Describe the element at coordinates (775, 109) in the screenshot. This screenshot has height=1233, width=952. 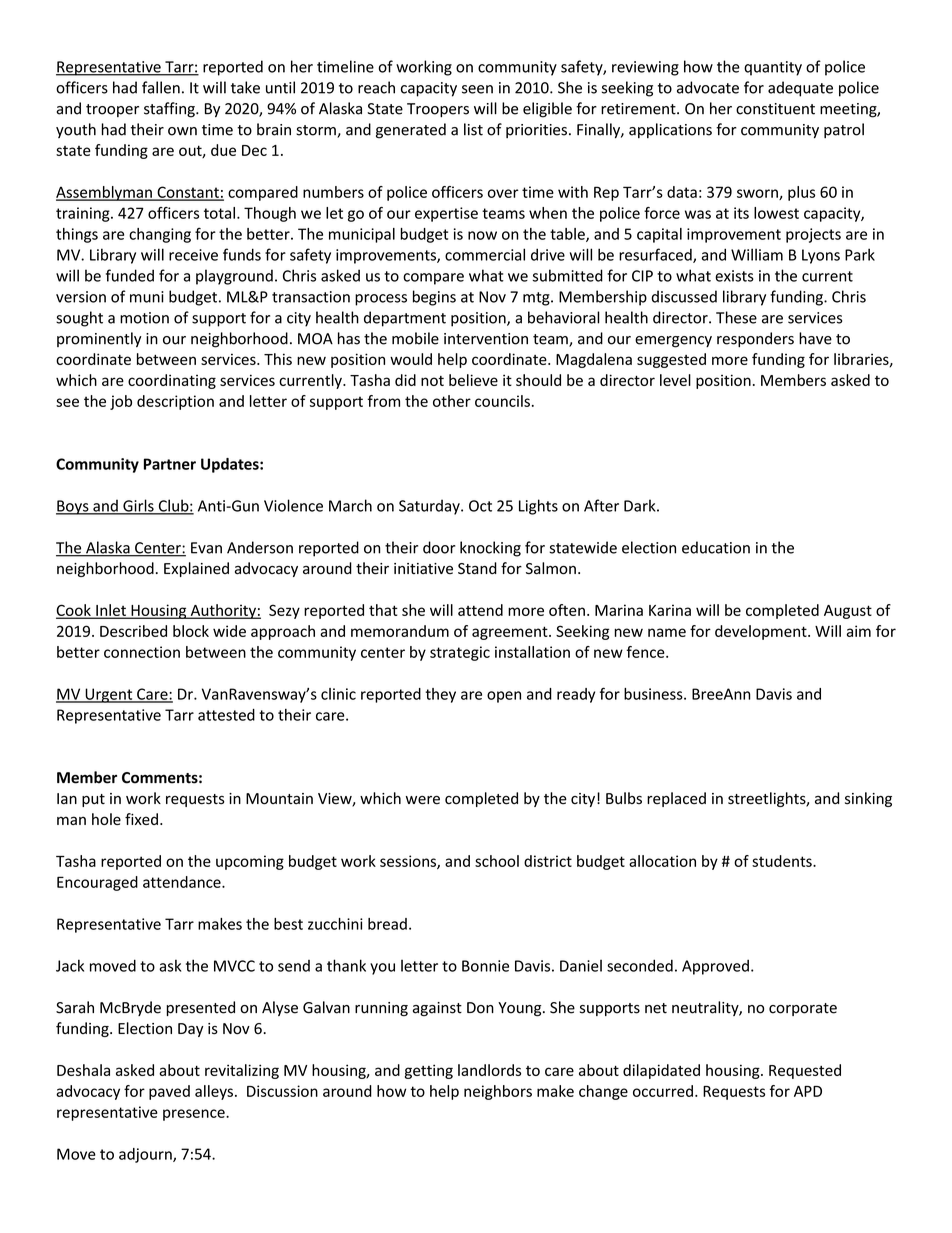
I see `constituent` at that location.
